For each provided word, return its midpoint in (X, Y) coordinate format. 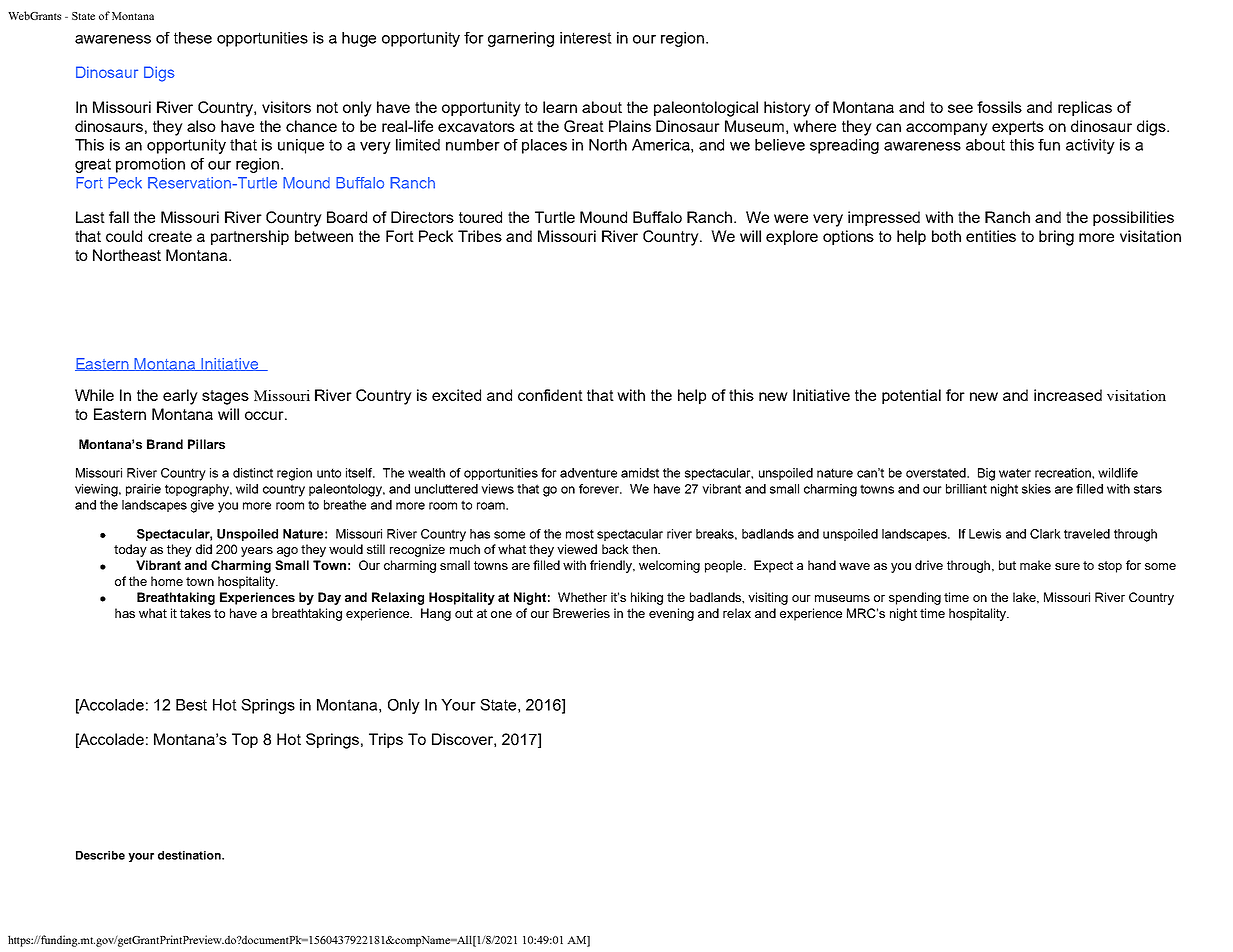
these (193, 38)
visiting (768, 598)
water (1015, 473)
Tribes (480, 236)
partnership (250, 237)
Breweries (581, 613)
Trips (386, 740)
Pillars (206, 444)
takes (195, 613)
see (960, 108)
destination (190, 855)
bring (1056, 238)
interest (586, 38)
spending (915, 598)
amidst (640, 473)
